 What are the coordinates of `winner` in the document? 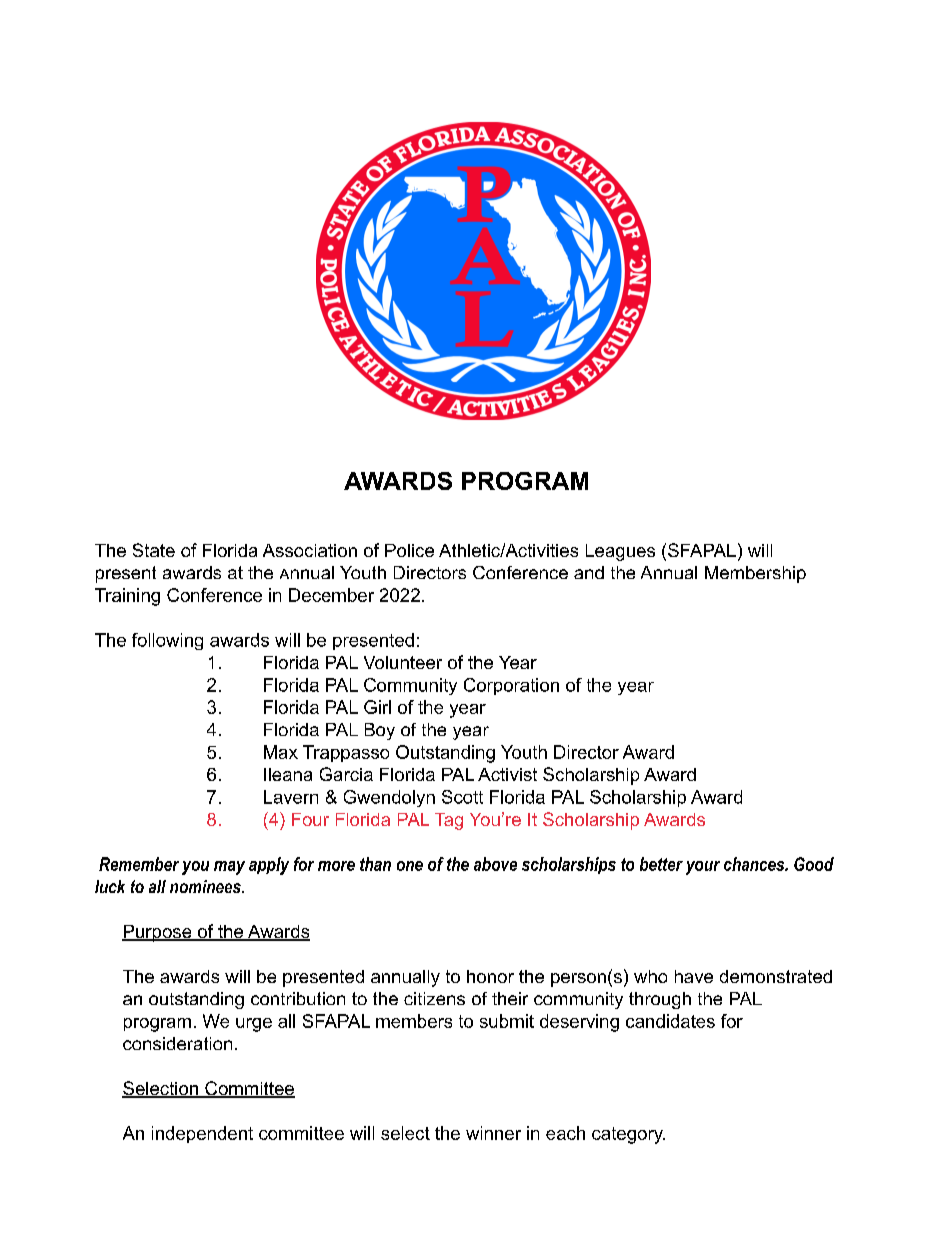 It's located at (493, 1133).
